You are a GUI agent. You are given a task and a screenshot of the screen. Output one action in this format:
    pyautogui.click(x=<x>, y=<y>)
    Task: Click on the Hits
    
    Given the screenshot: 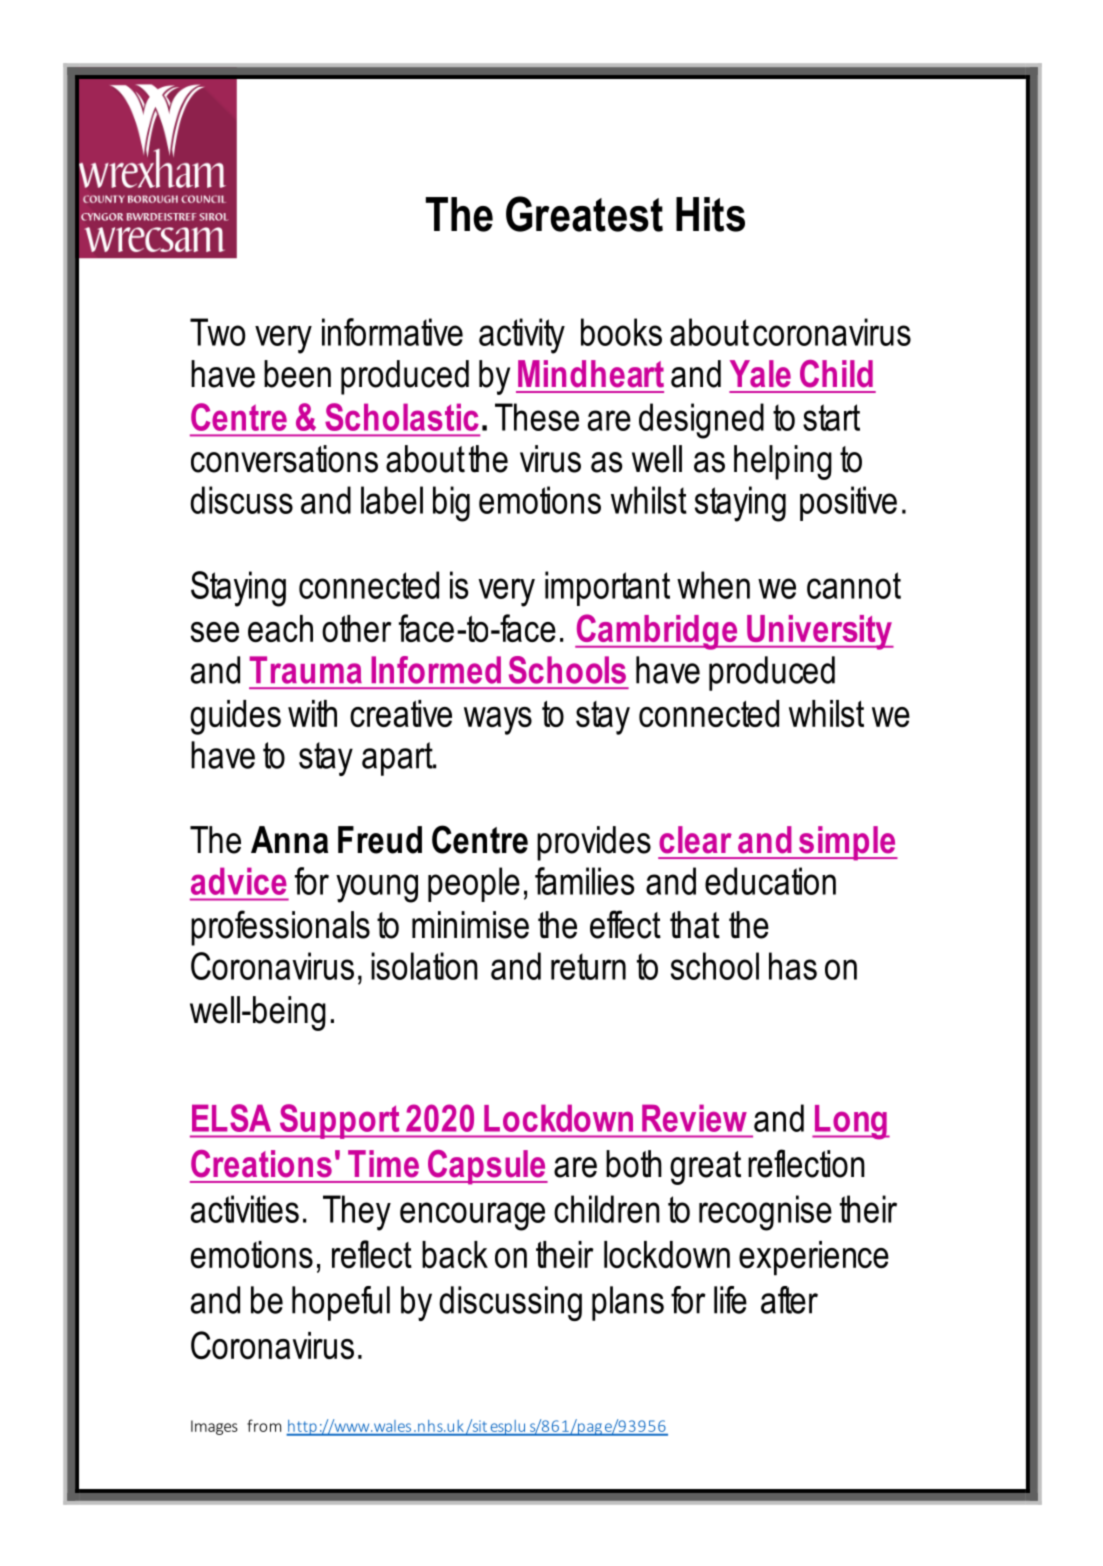 What is the action you would take?
    pyautogui.click(x=710, y=214)
